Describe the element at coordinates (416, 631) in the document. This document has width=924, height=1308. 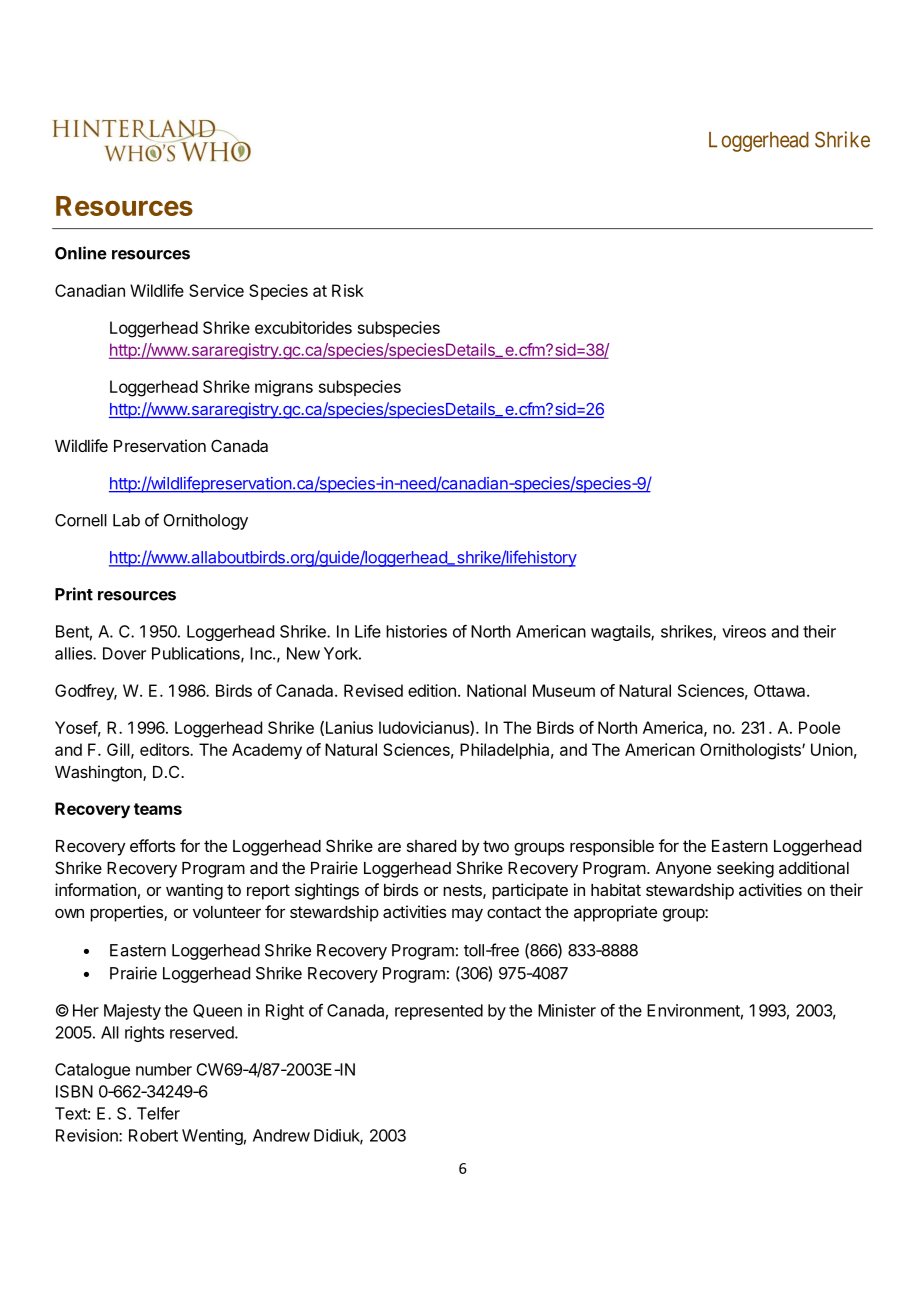
I see `histories` at that location.
